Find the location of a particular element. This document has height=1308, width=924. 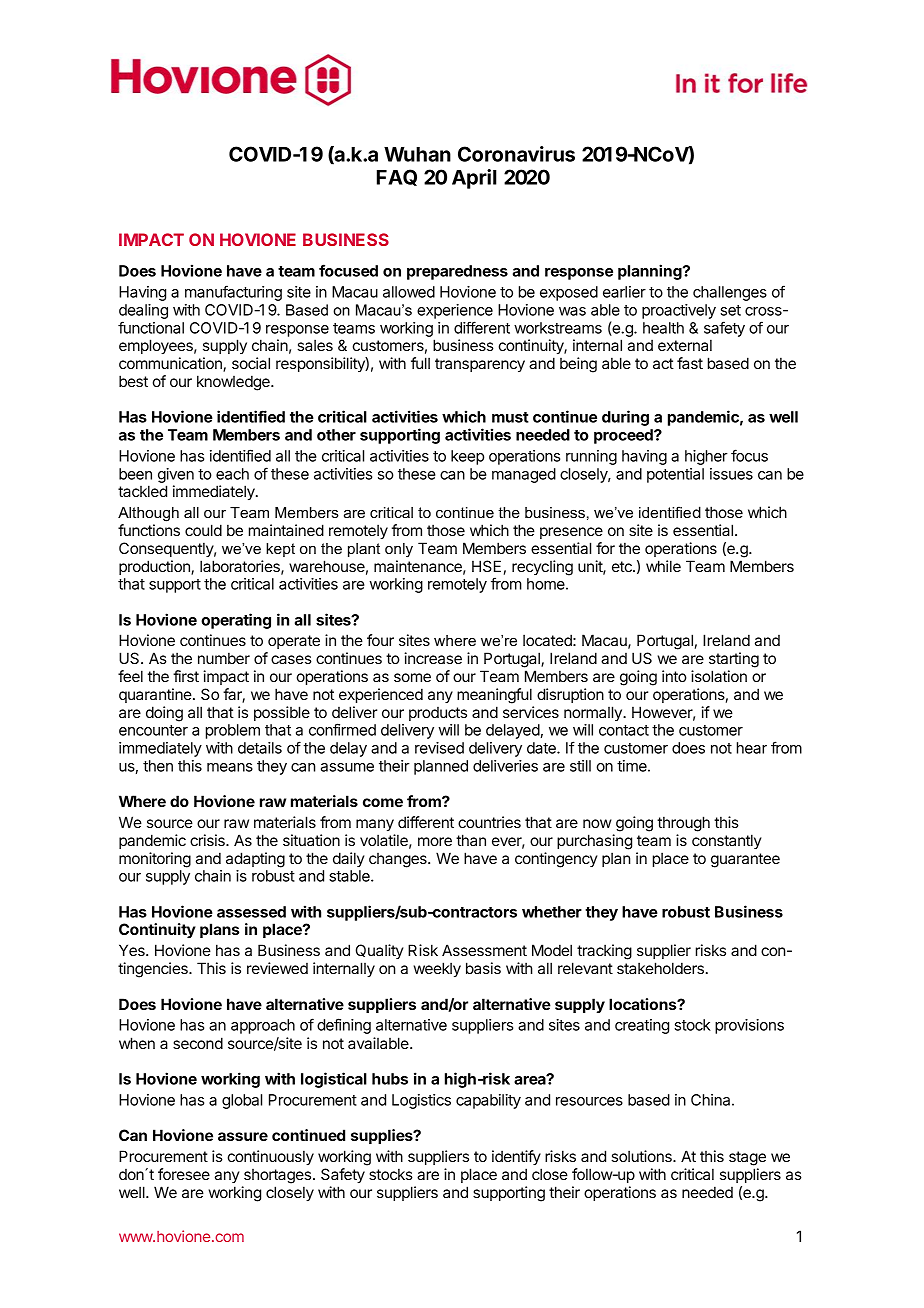

more is located at coordinates (435, 841).
